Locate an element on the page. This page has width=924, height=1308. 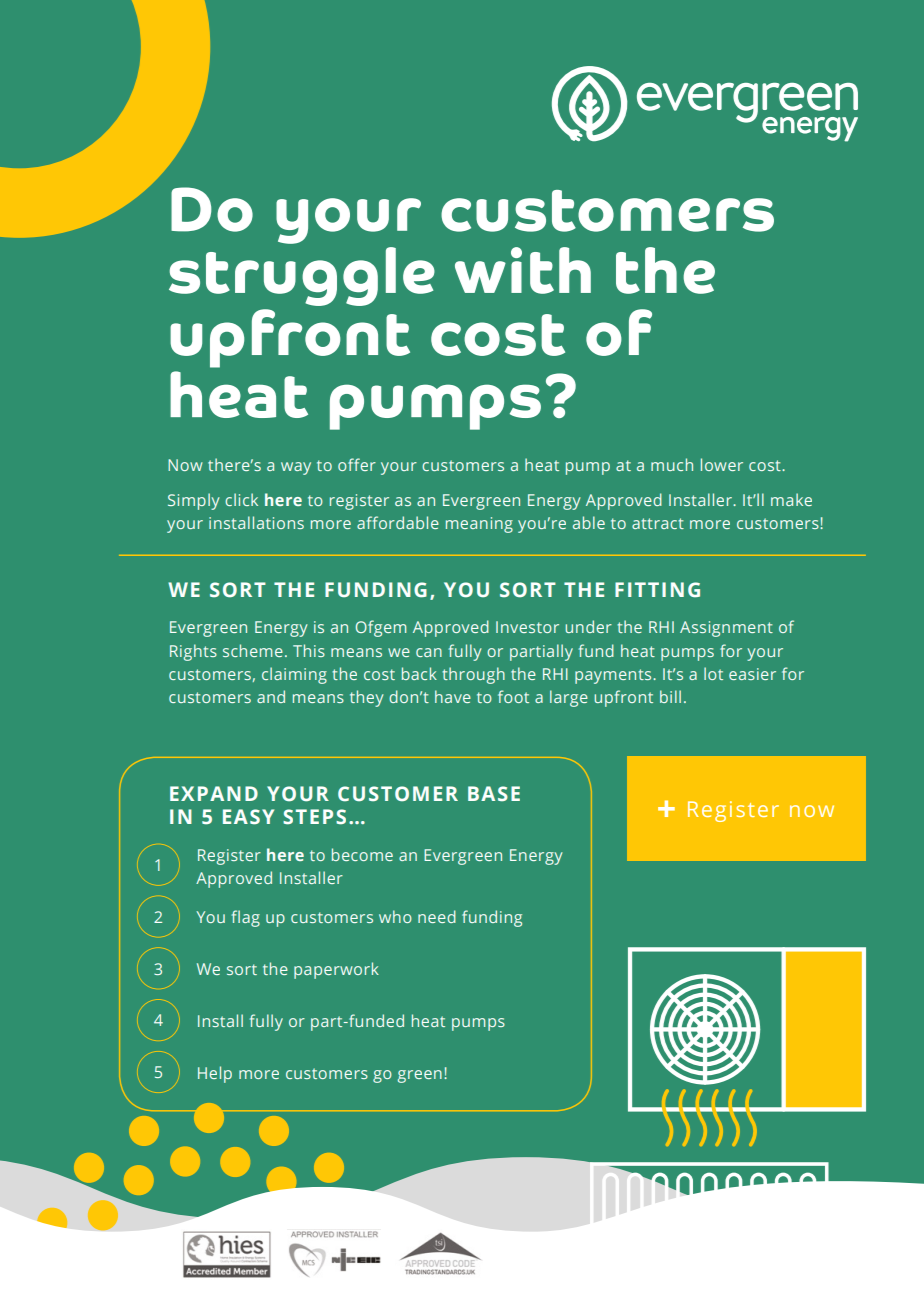
paperwork is located at coordinates (336, 970).
